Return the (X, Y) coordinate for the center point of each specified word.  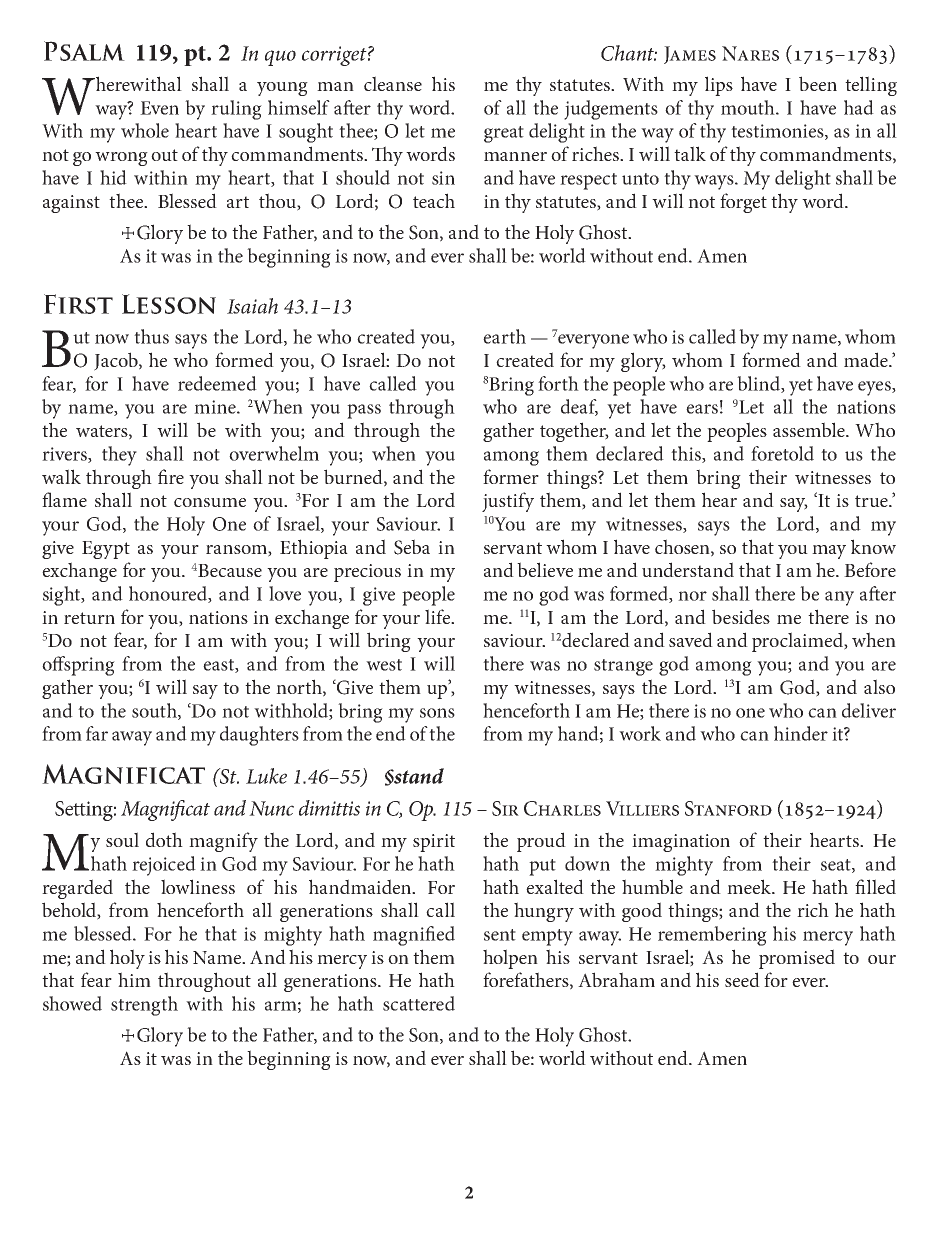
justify (508, 502)
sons (437, 713)
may (829, 552)
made (867, 359)
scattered (419, 1003)
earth (504, 336)
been (818, 83)
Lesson (169, 304)
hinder (801, 733)
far (97, 733)
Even (159, 108)
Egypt (106, 550)
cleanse (393, 83)
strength (144, 1006)
